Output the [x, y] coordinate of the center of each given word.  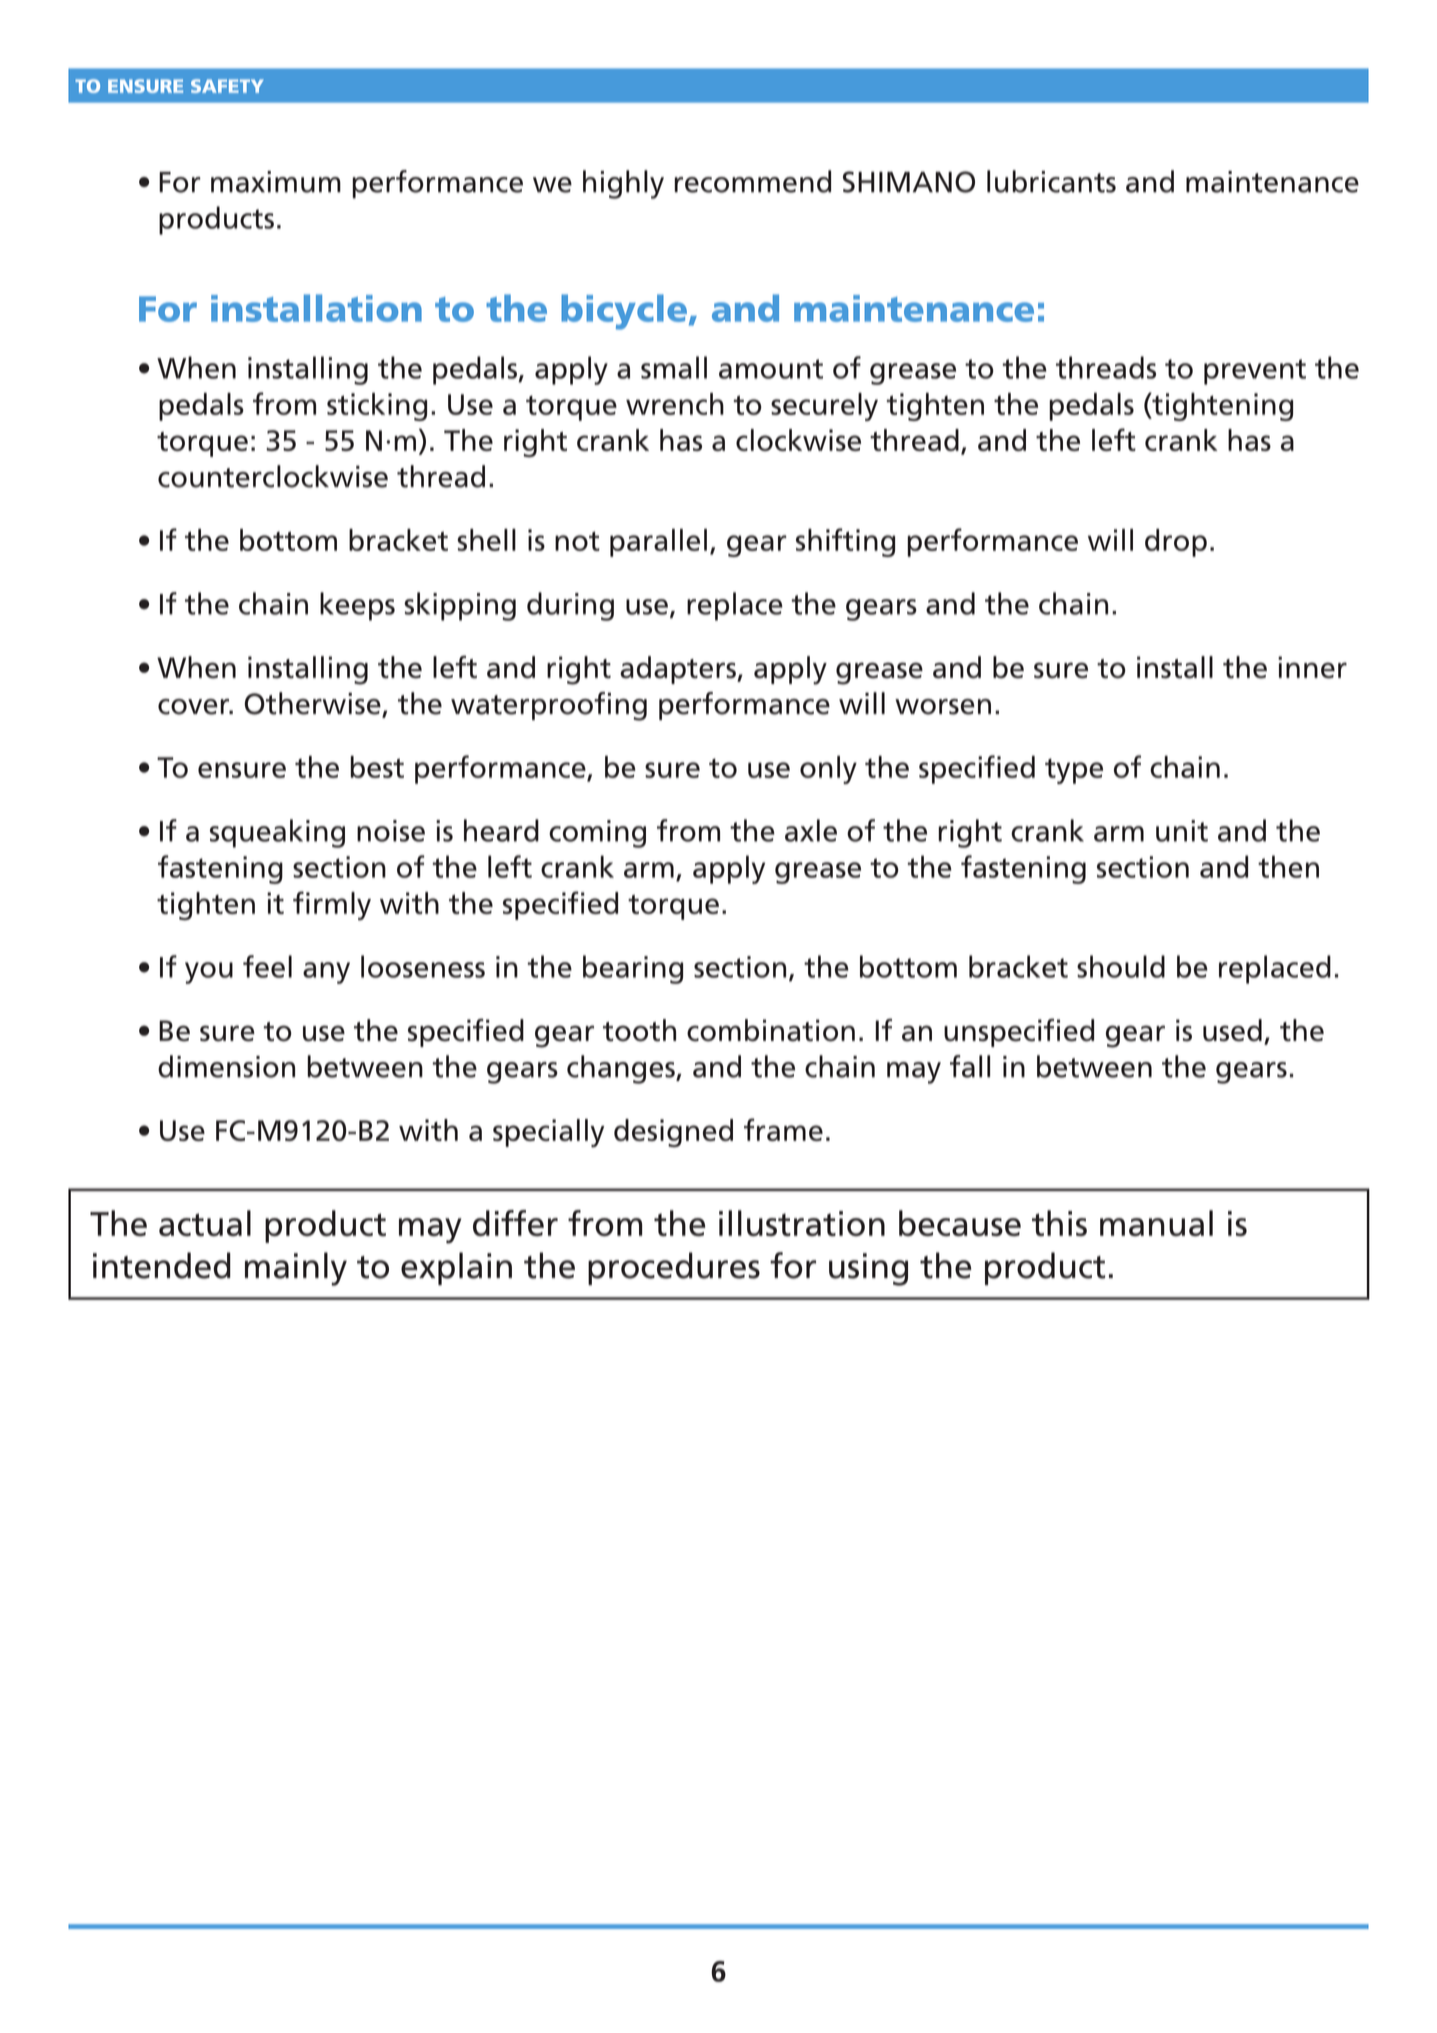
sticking [377, 407]
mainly [296, 1269]
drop [1176, 543]
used [1232, 1030]
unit [1182, 831]
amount [771, 369]
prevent [1255, 372]
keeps [357, 606]
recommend [752, 181]
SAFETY [227, 86]
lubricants [1051, 181]
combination [771, 1030]
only [828, 770]
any [326, 973]
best [377, 767]
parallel [658, 543]
